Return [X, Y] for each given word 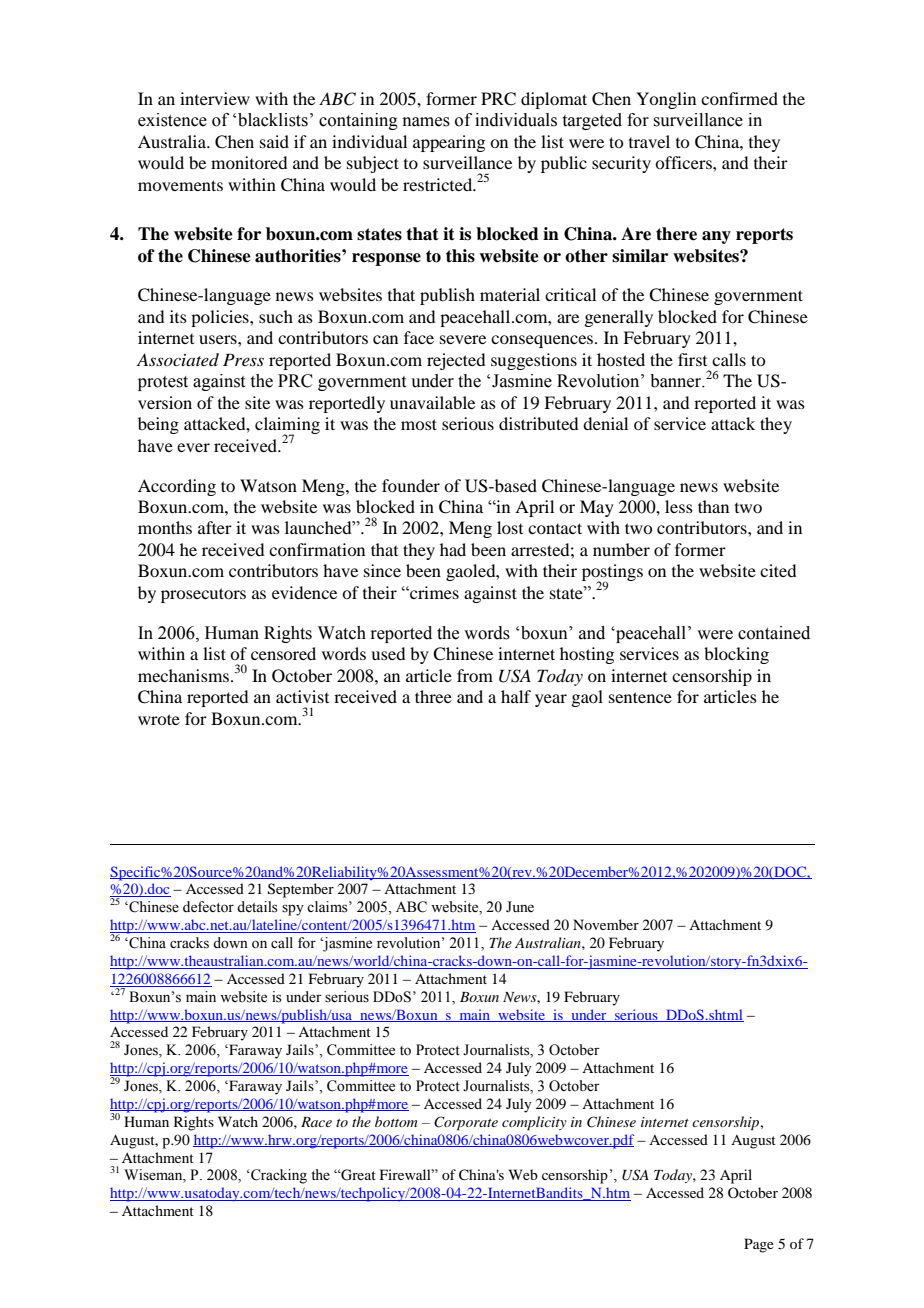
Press [243, 359]
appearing [449, 143]
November [606, 924]
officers [684, 162]
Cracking [278, 1176]
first [692, 359]
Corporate [466, 1123]
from [475, 675]
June [520, 907]
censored [283, 653]
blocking [736, 655]
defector [208, 907]
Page [759, 1245]
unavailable [432, 402]
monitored [249, 162]
